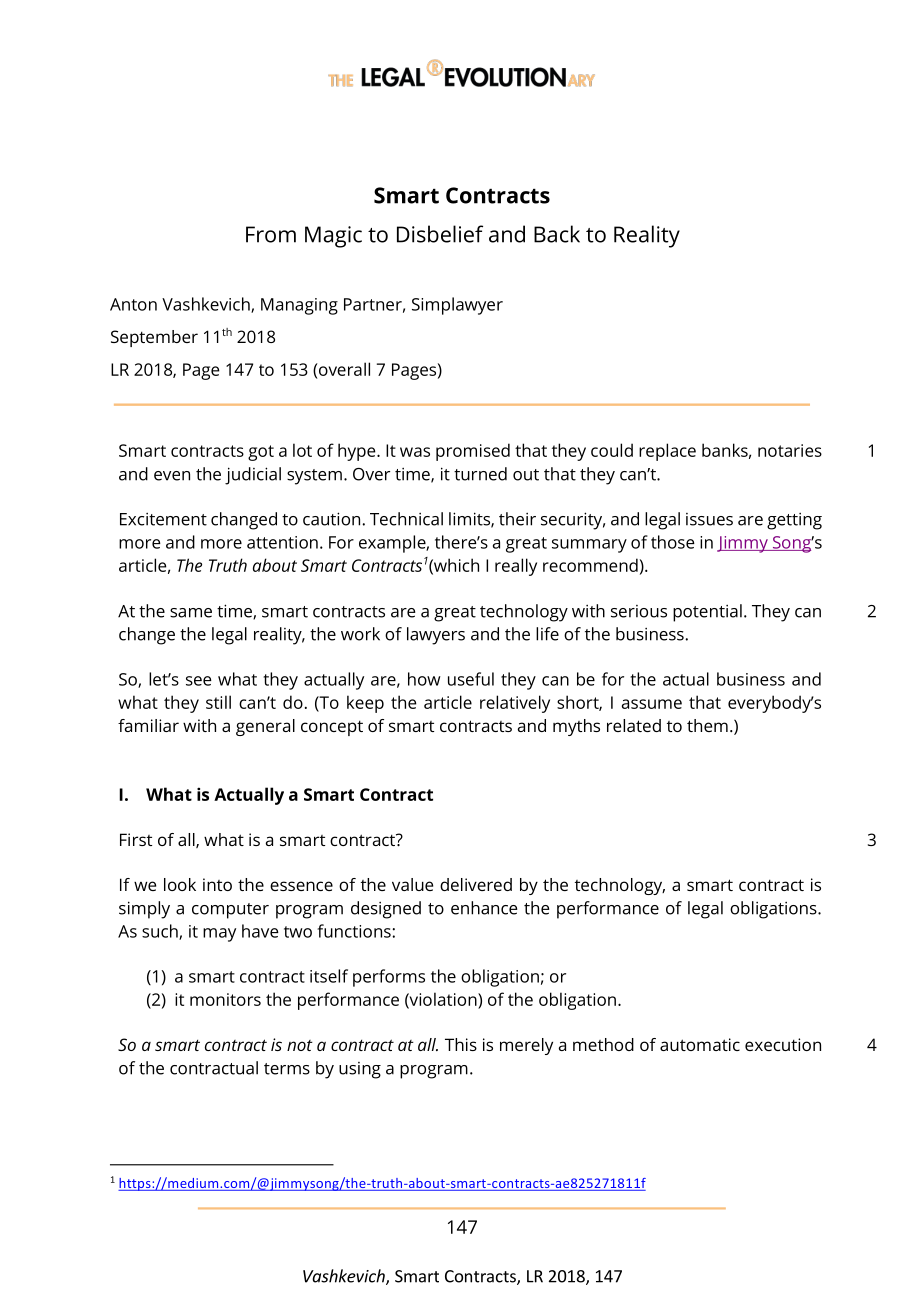  Describe the element at coordinates (225, 999) in the screenshot. I see `monitors` at that location.
